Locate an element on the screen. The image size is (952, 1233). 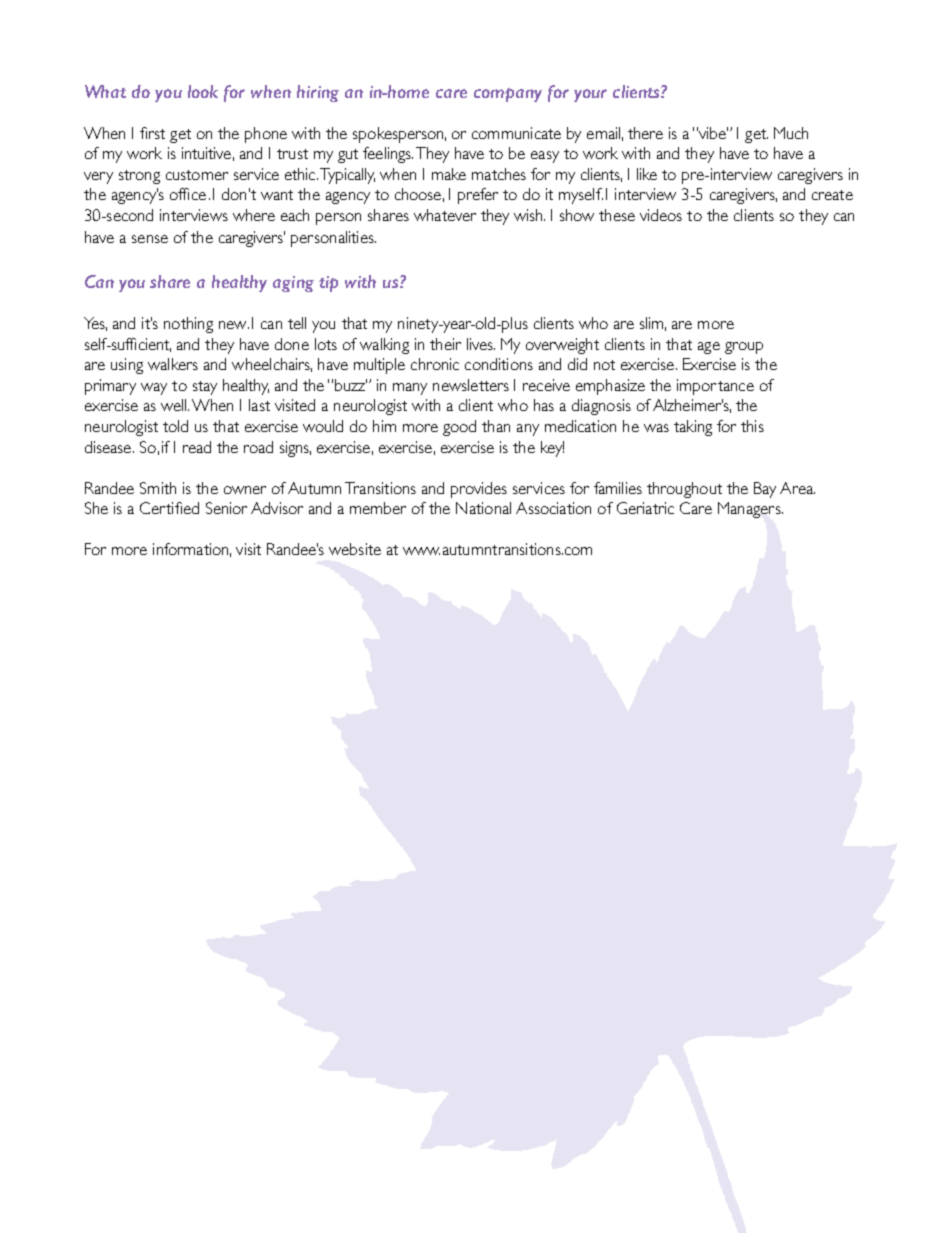
Managers is located at coordinates (750, 510).
